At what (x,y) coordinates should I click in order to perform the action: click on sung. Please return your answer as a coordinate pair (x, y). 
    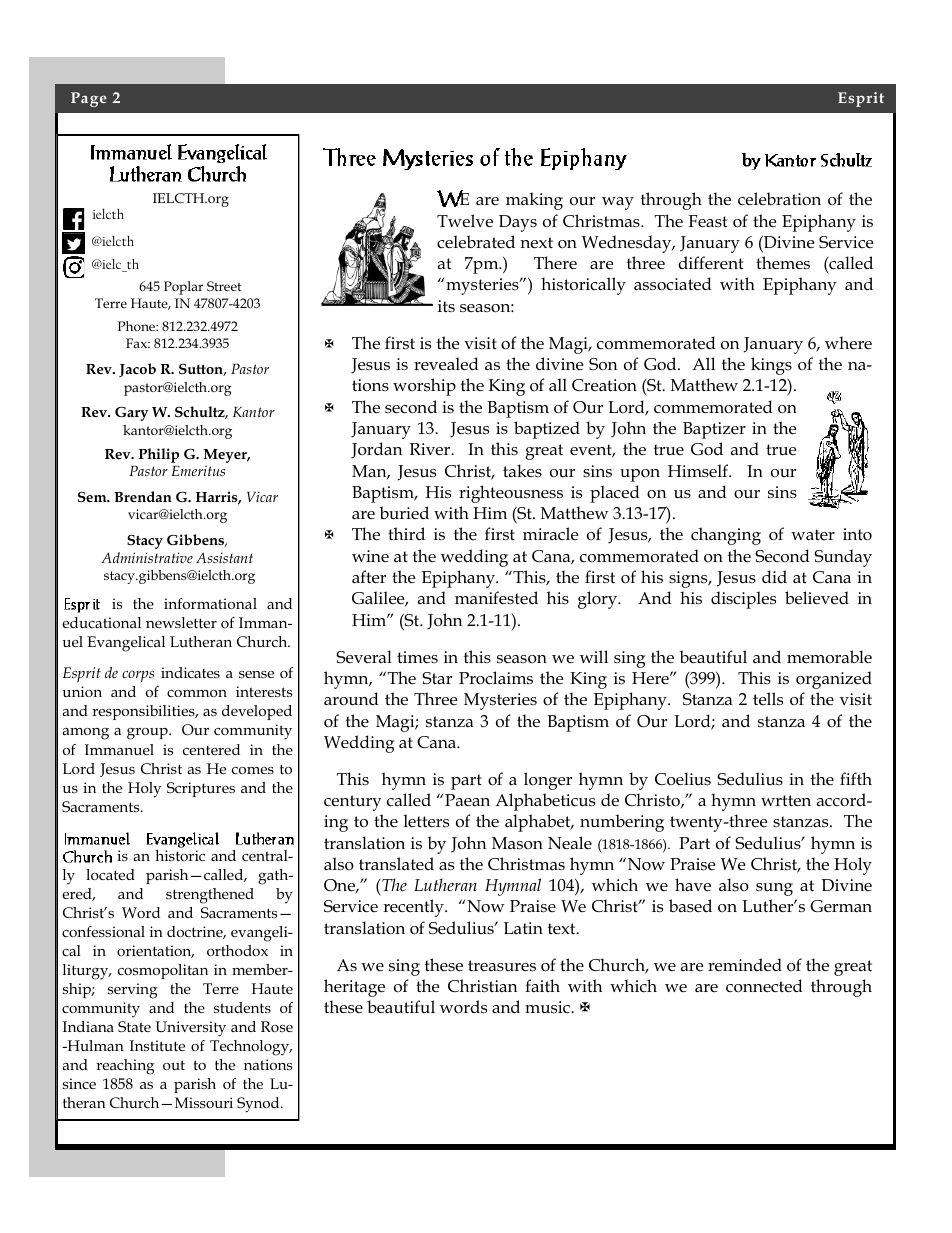
    Looking at the image, I should click on (774, 889).
